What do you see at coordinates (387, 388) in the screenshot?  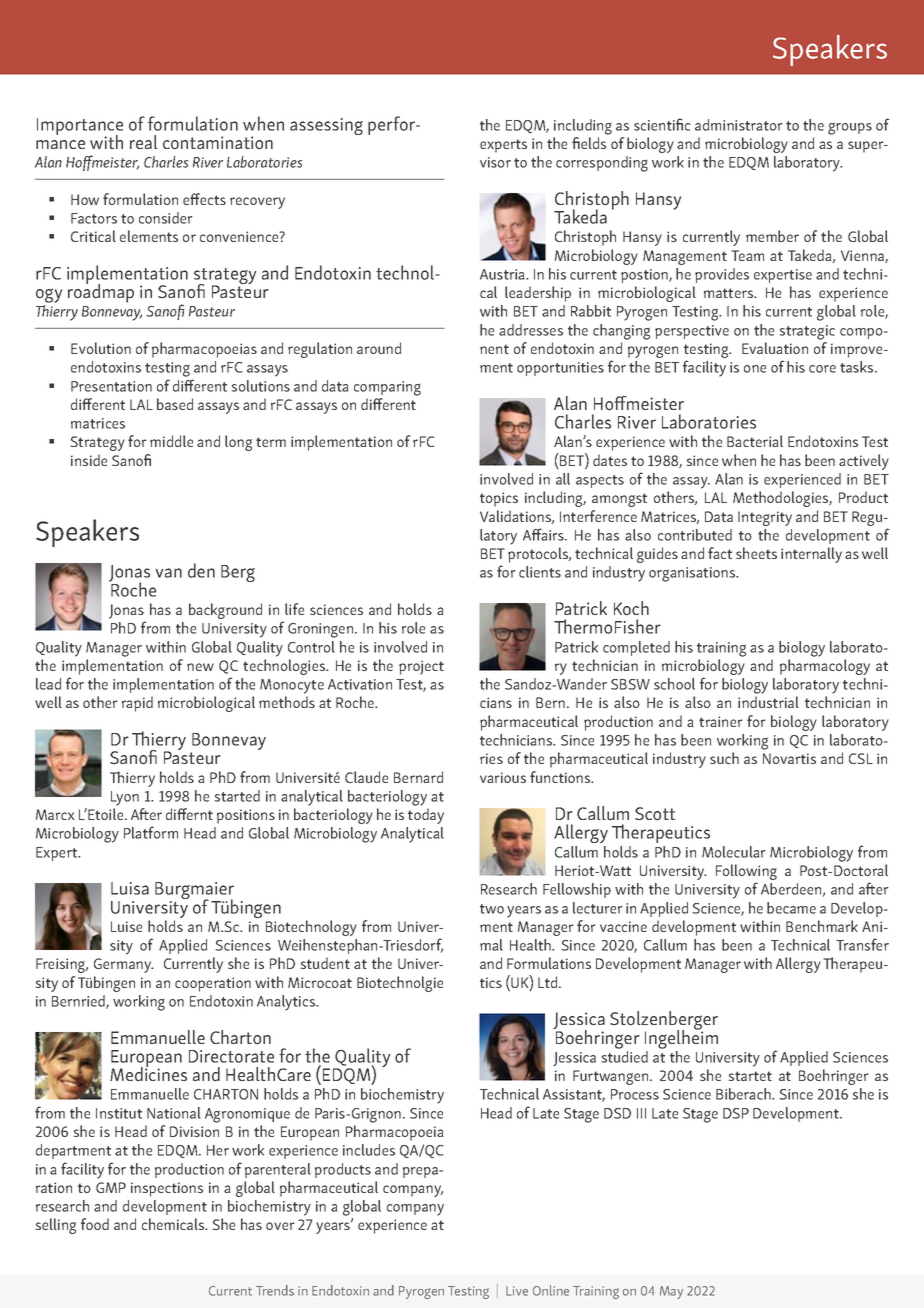 I see `comparing` at bounding box center [387, 388].
